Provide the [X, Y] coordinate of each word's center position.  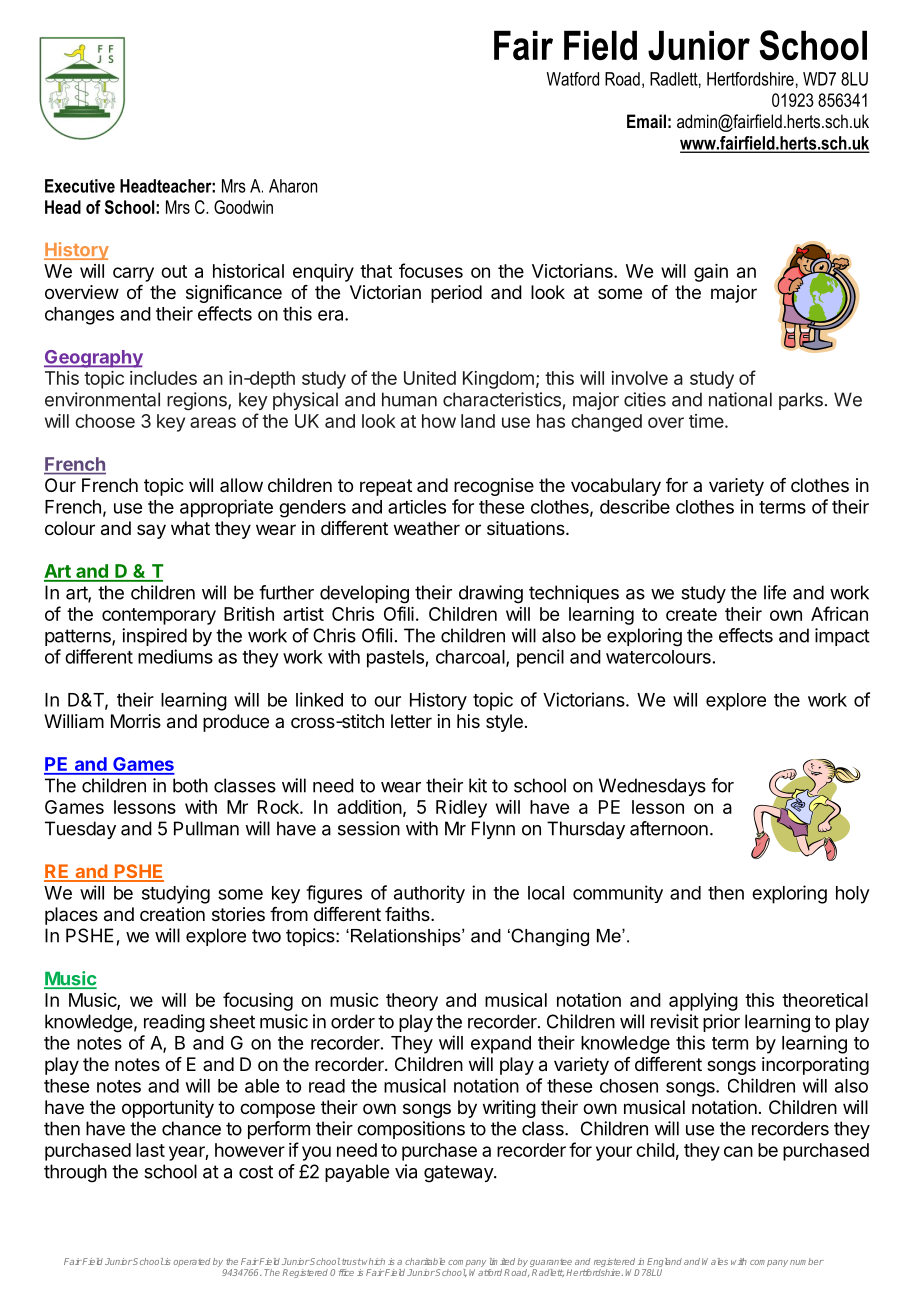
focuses [431, 270]
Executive [80, 186]
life [775, 592]
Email [646, 121]
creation [172, 914]
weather [427, 528]
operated [191, 1262]
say [151, 531]
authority [429, 894]
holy [853, 895]
